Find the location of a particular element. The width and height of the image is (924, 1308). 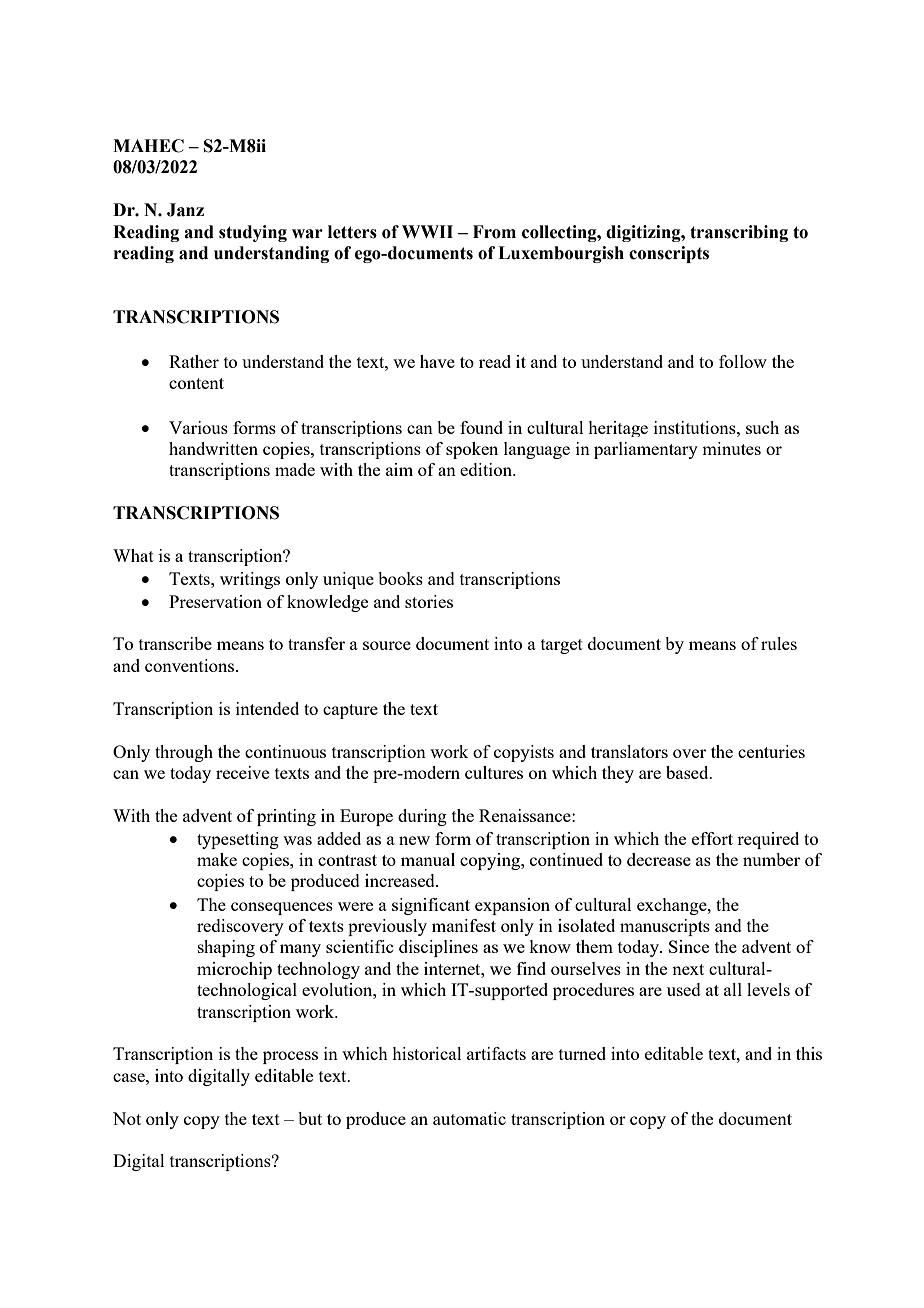

Not is located at coordinates (127, 1118).
